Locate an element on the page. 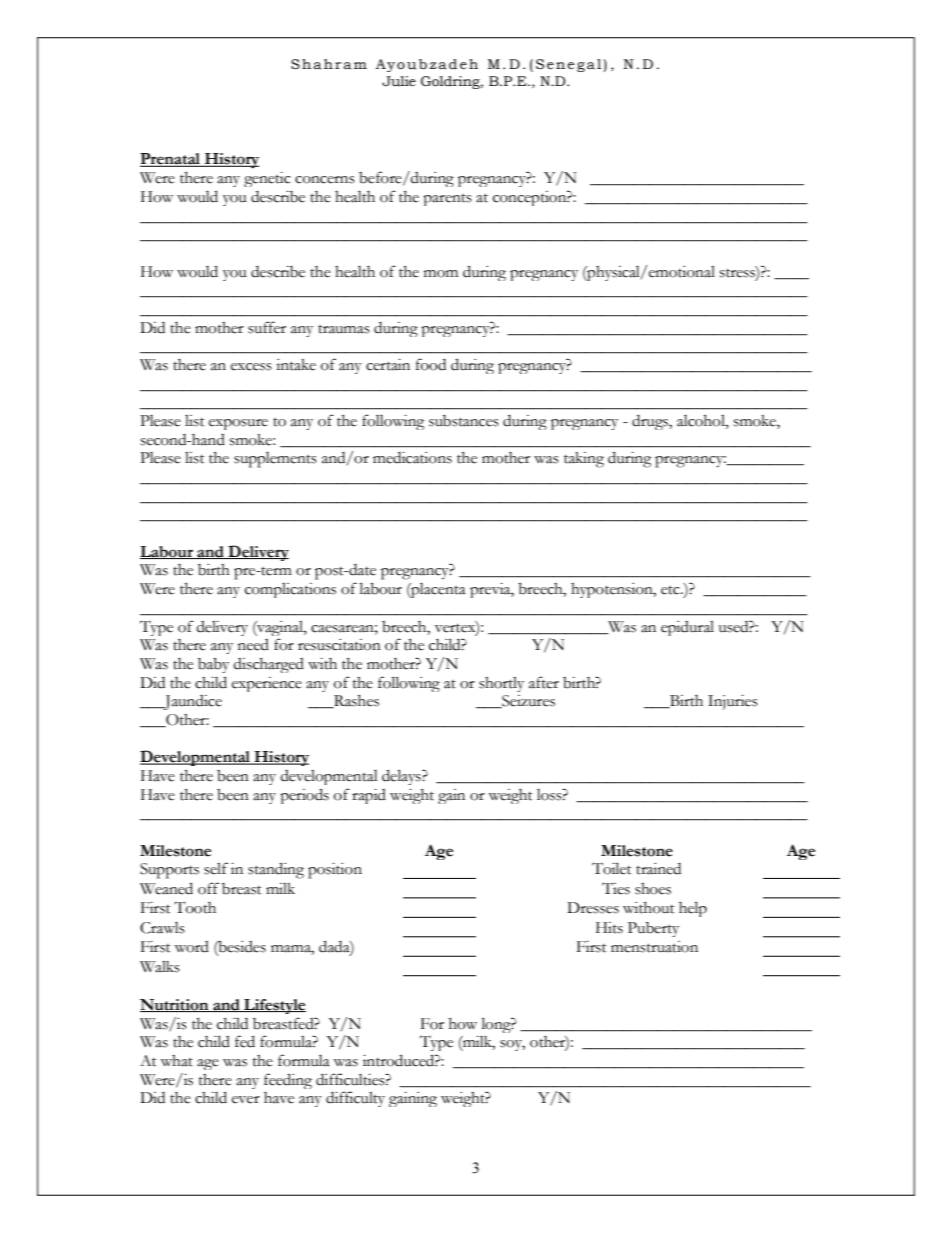 This document has height=1233, width=952. parents is located at coordinates (447, 200).
